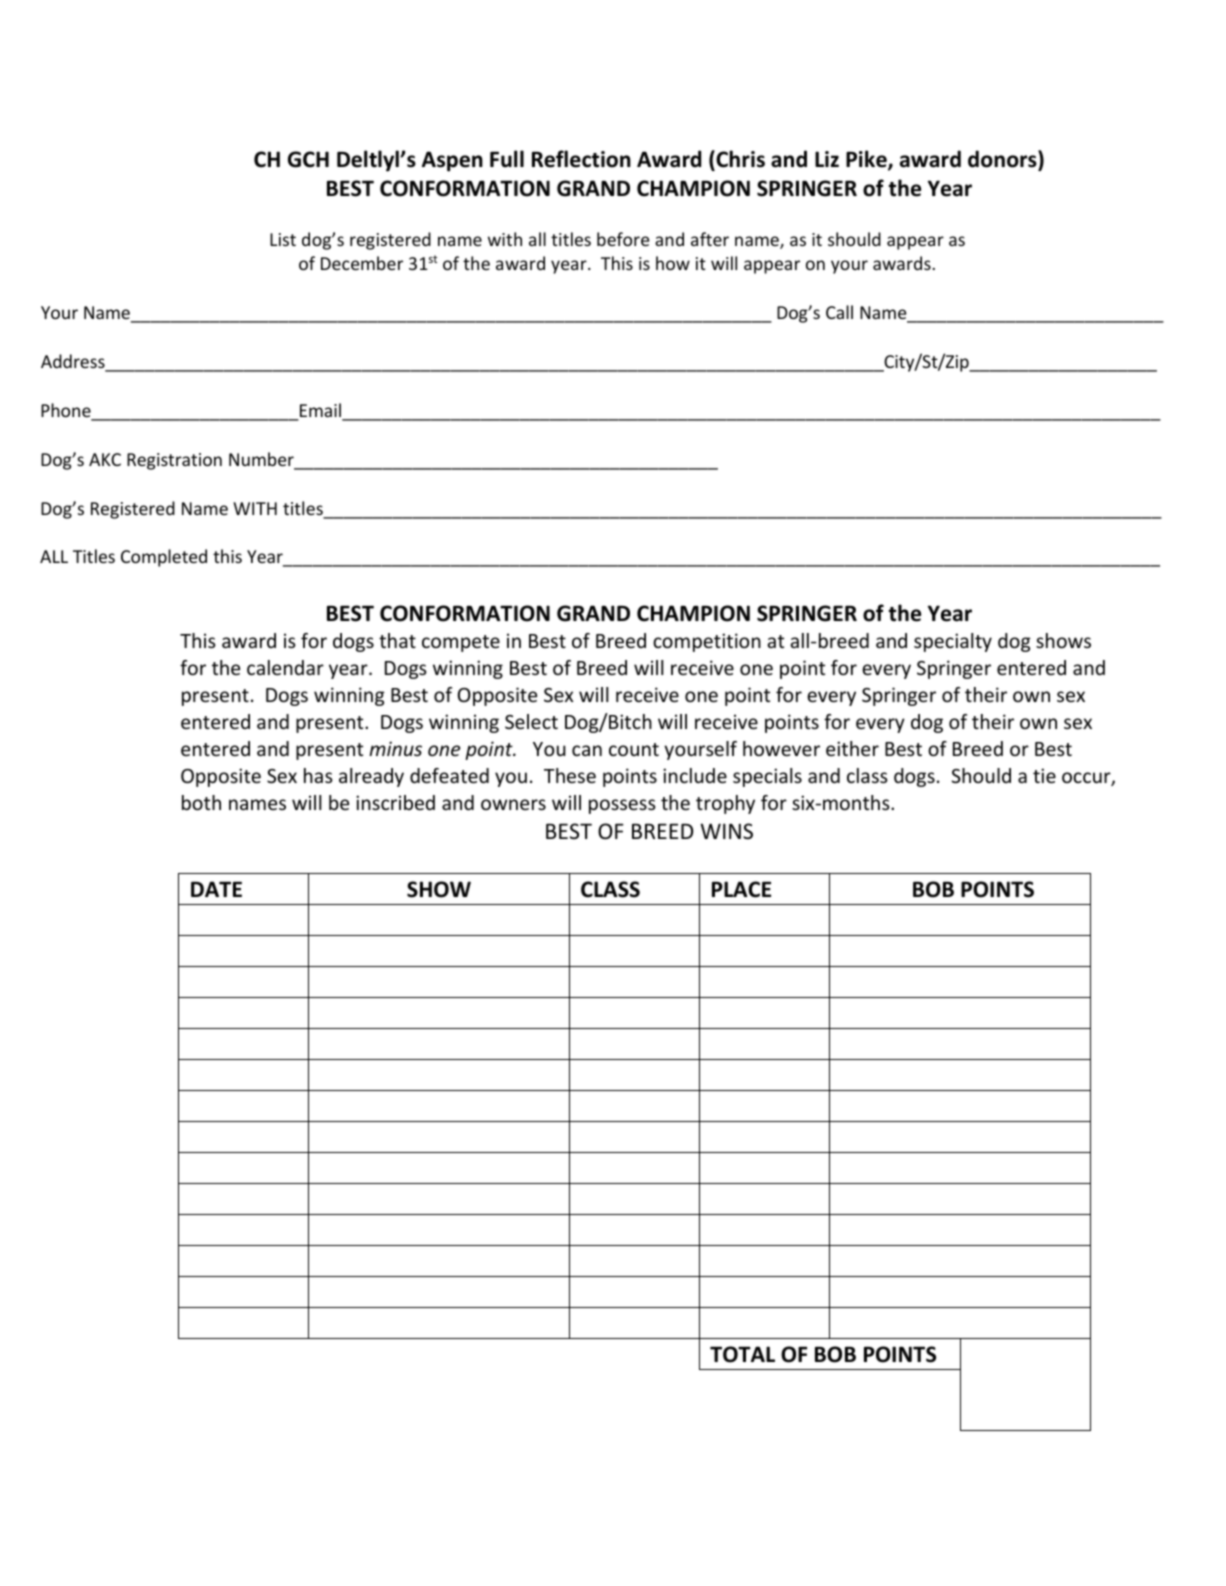 This screenshot has height=1586, width=1226. What do you see at coordinates (461, 643) in the screenshot?
I see `compete` at bounding box center [461, 643].
